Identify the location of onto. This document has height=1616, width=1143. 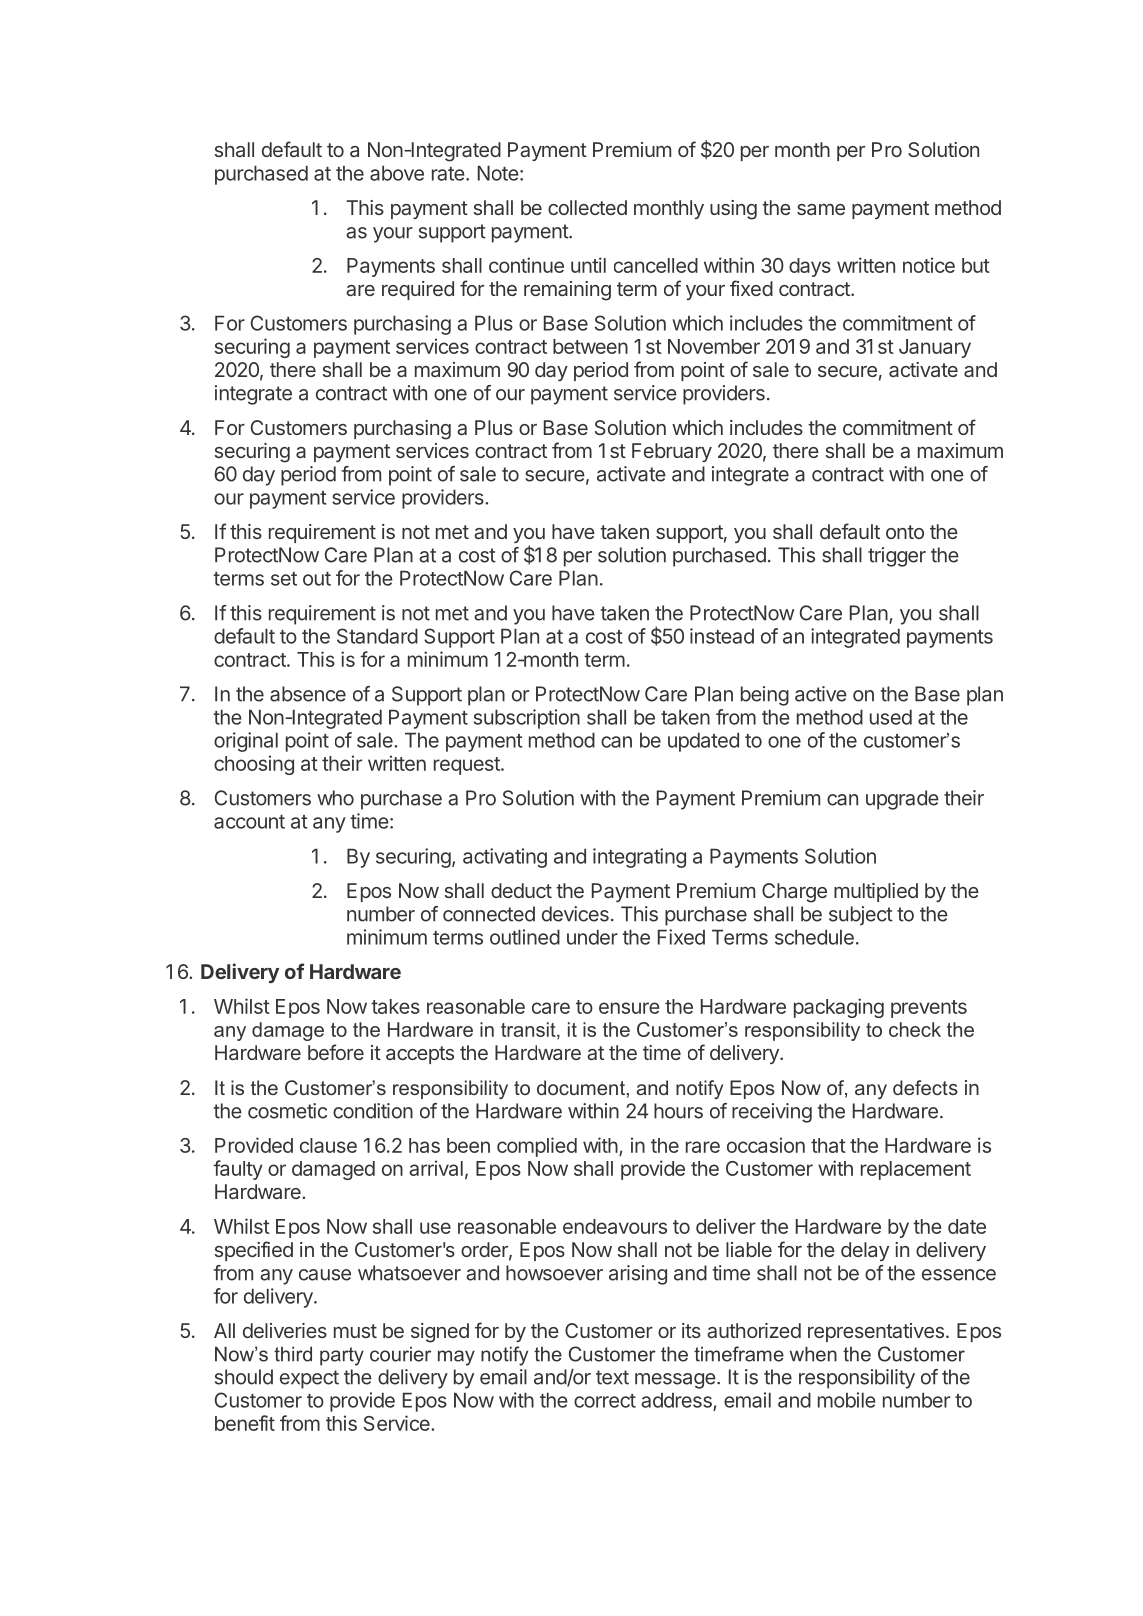
(905, 532).
